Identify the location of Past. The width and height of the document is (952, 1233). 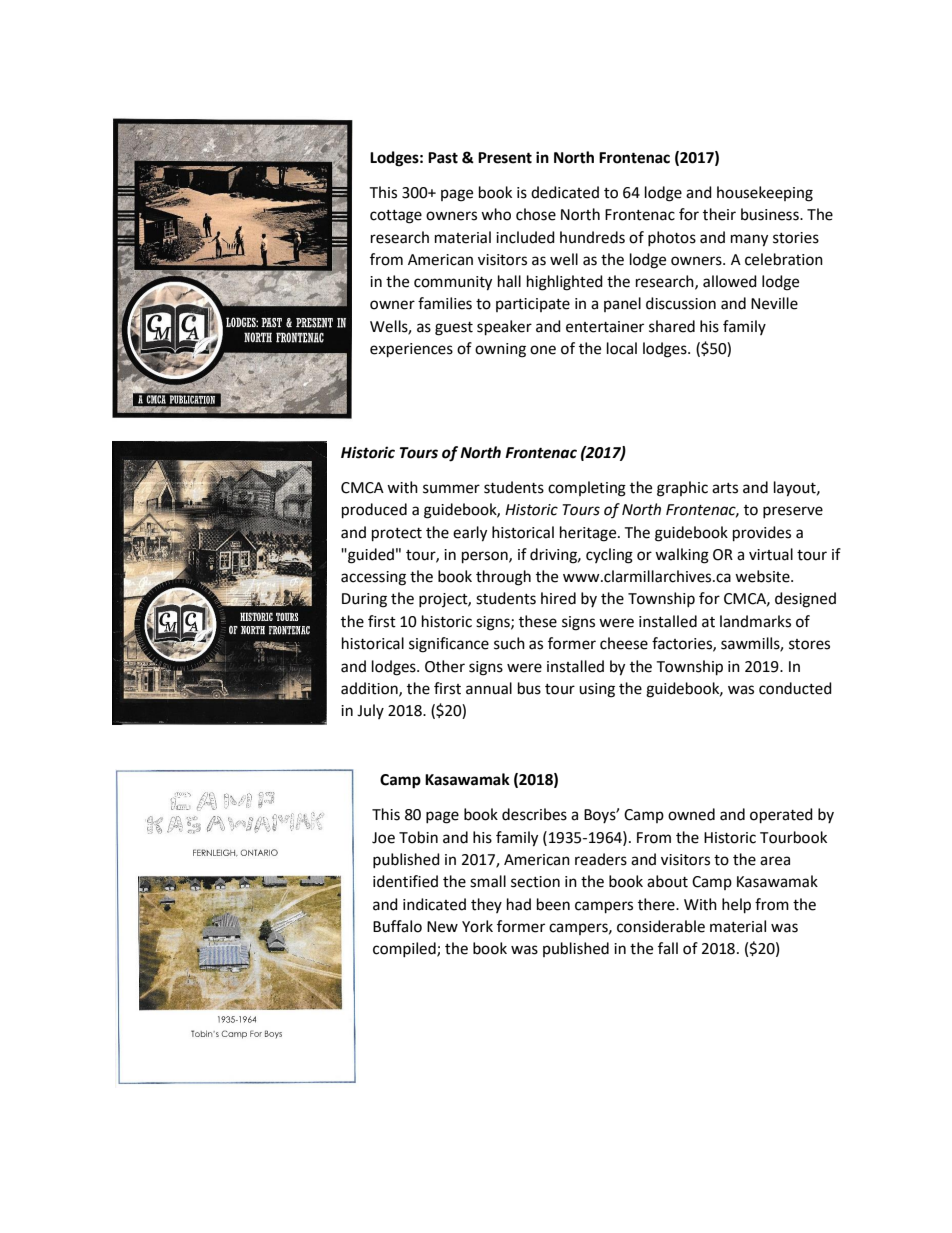
(443, 158).
